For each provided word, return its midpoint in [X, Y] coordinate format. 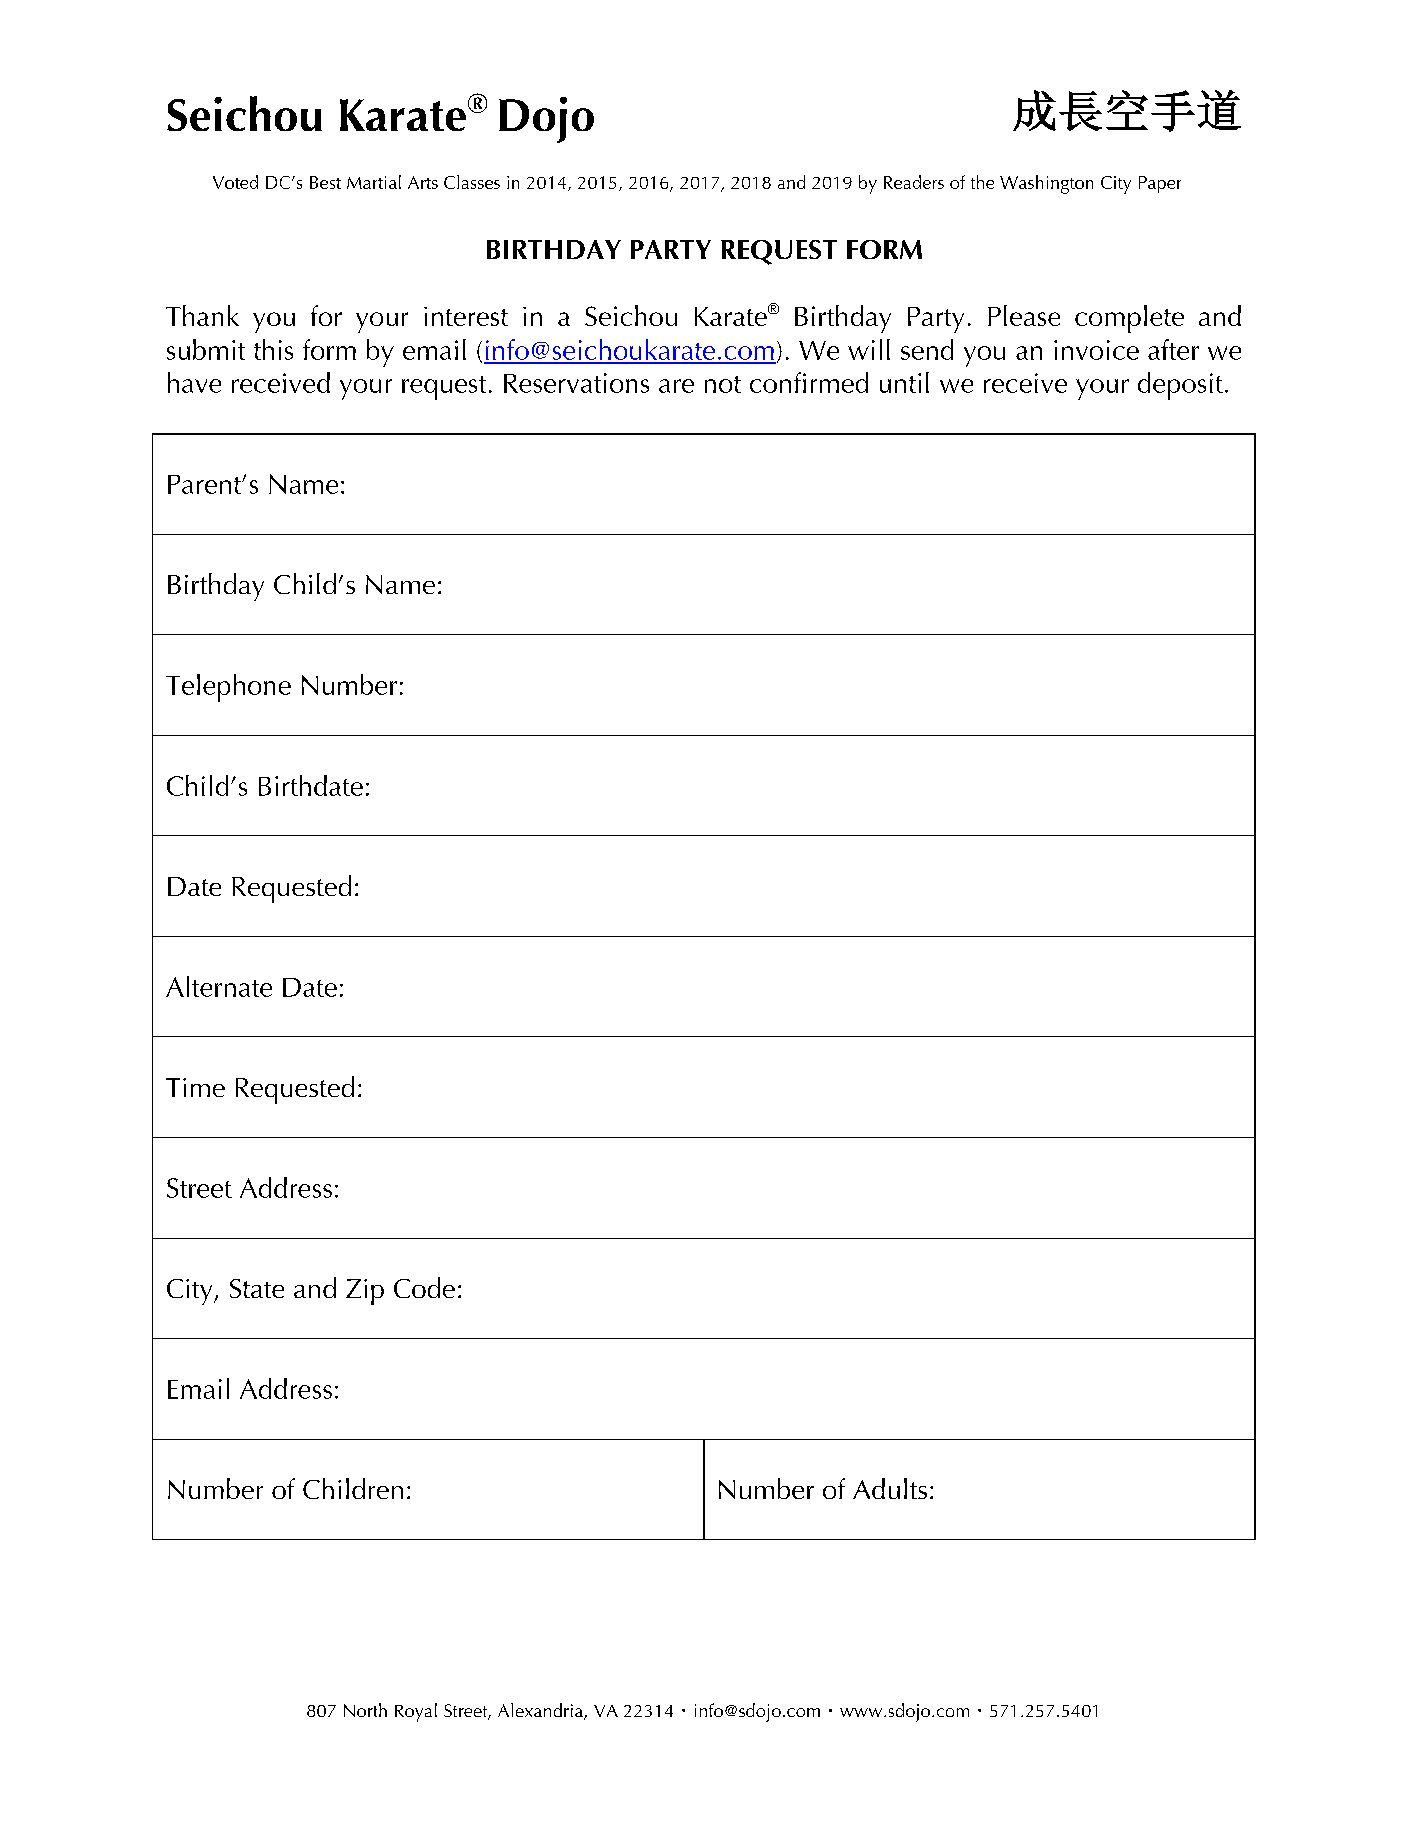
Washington [1046, 184]
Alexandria [541, 1711]
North [365, 1710]
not [723, 384]
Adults [890, 1488]
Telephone [228, 688]
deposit [1180, 386]
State [257, 1288]
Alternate [219, 986]
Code [424, 1287]
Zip [365, 1292]
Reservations [576, 383]
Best [325, 182]
